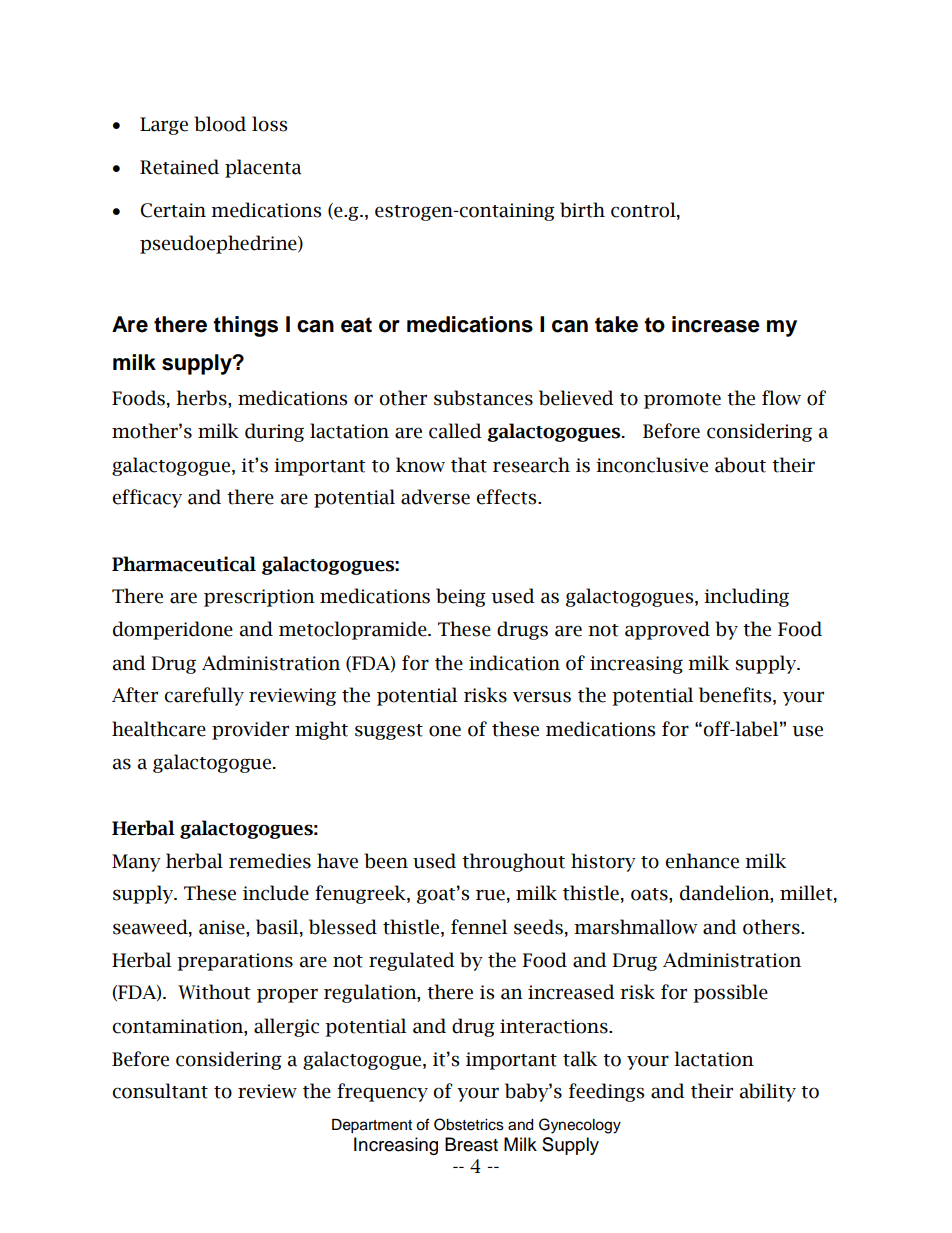 The image size is (952, 1233). I want to click on substances, so click(483, 398).
